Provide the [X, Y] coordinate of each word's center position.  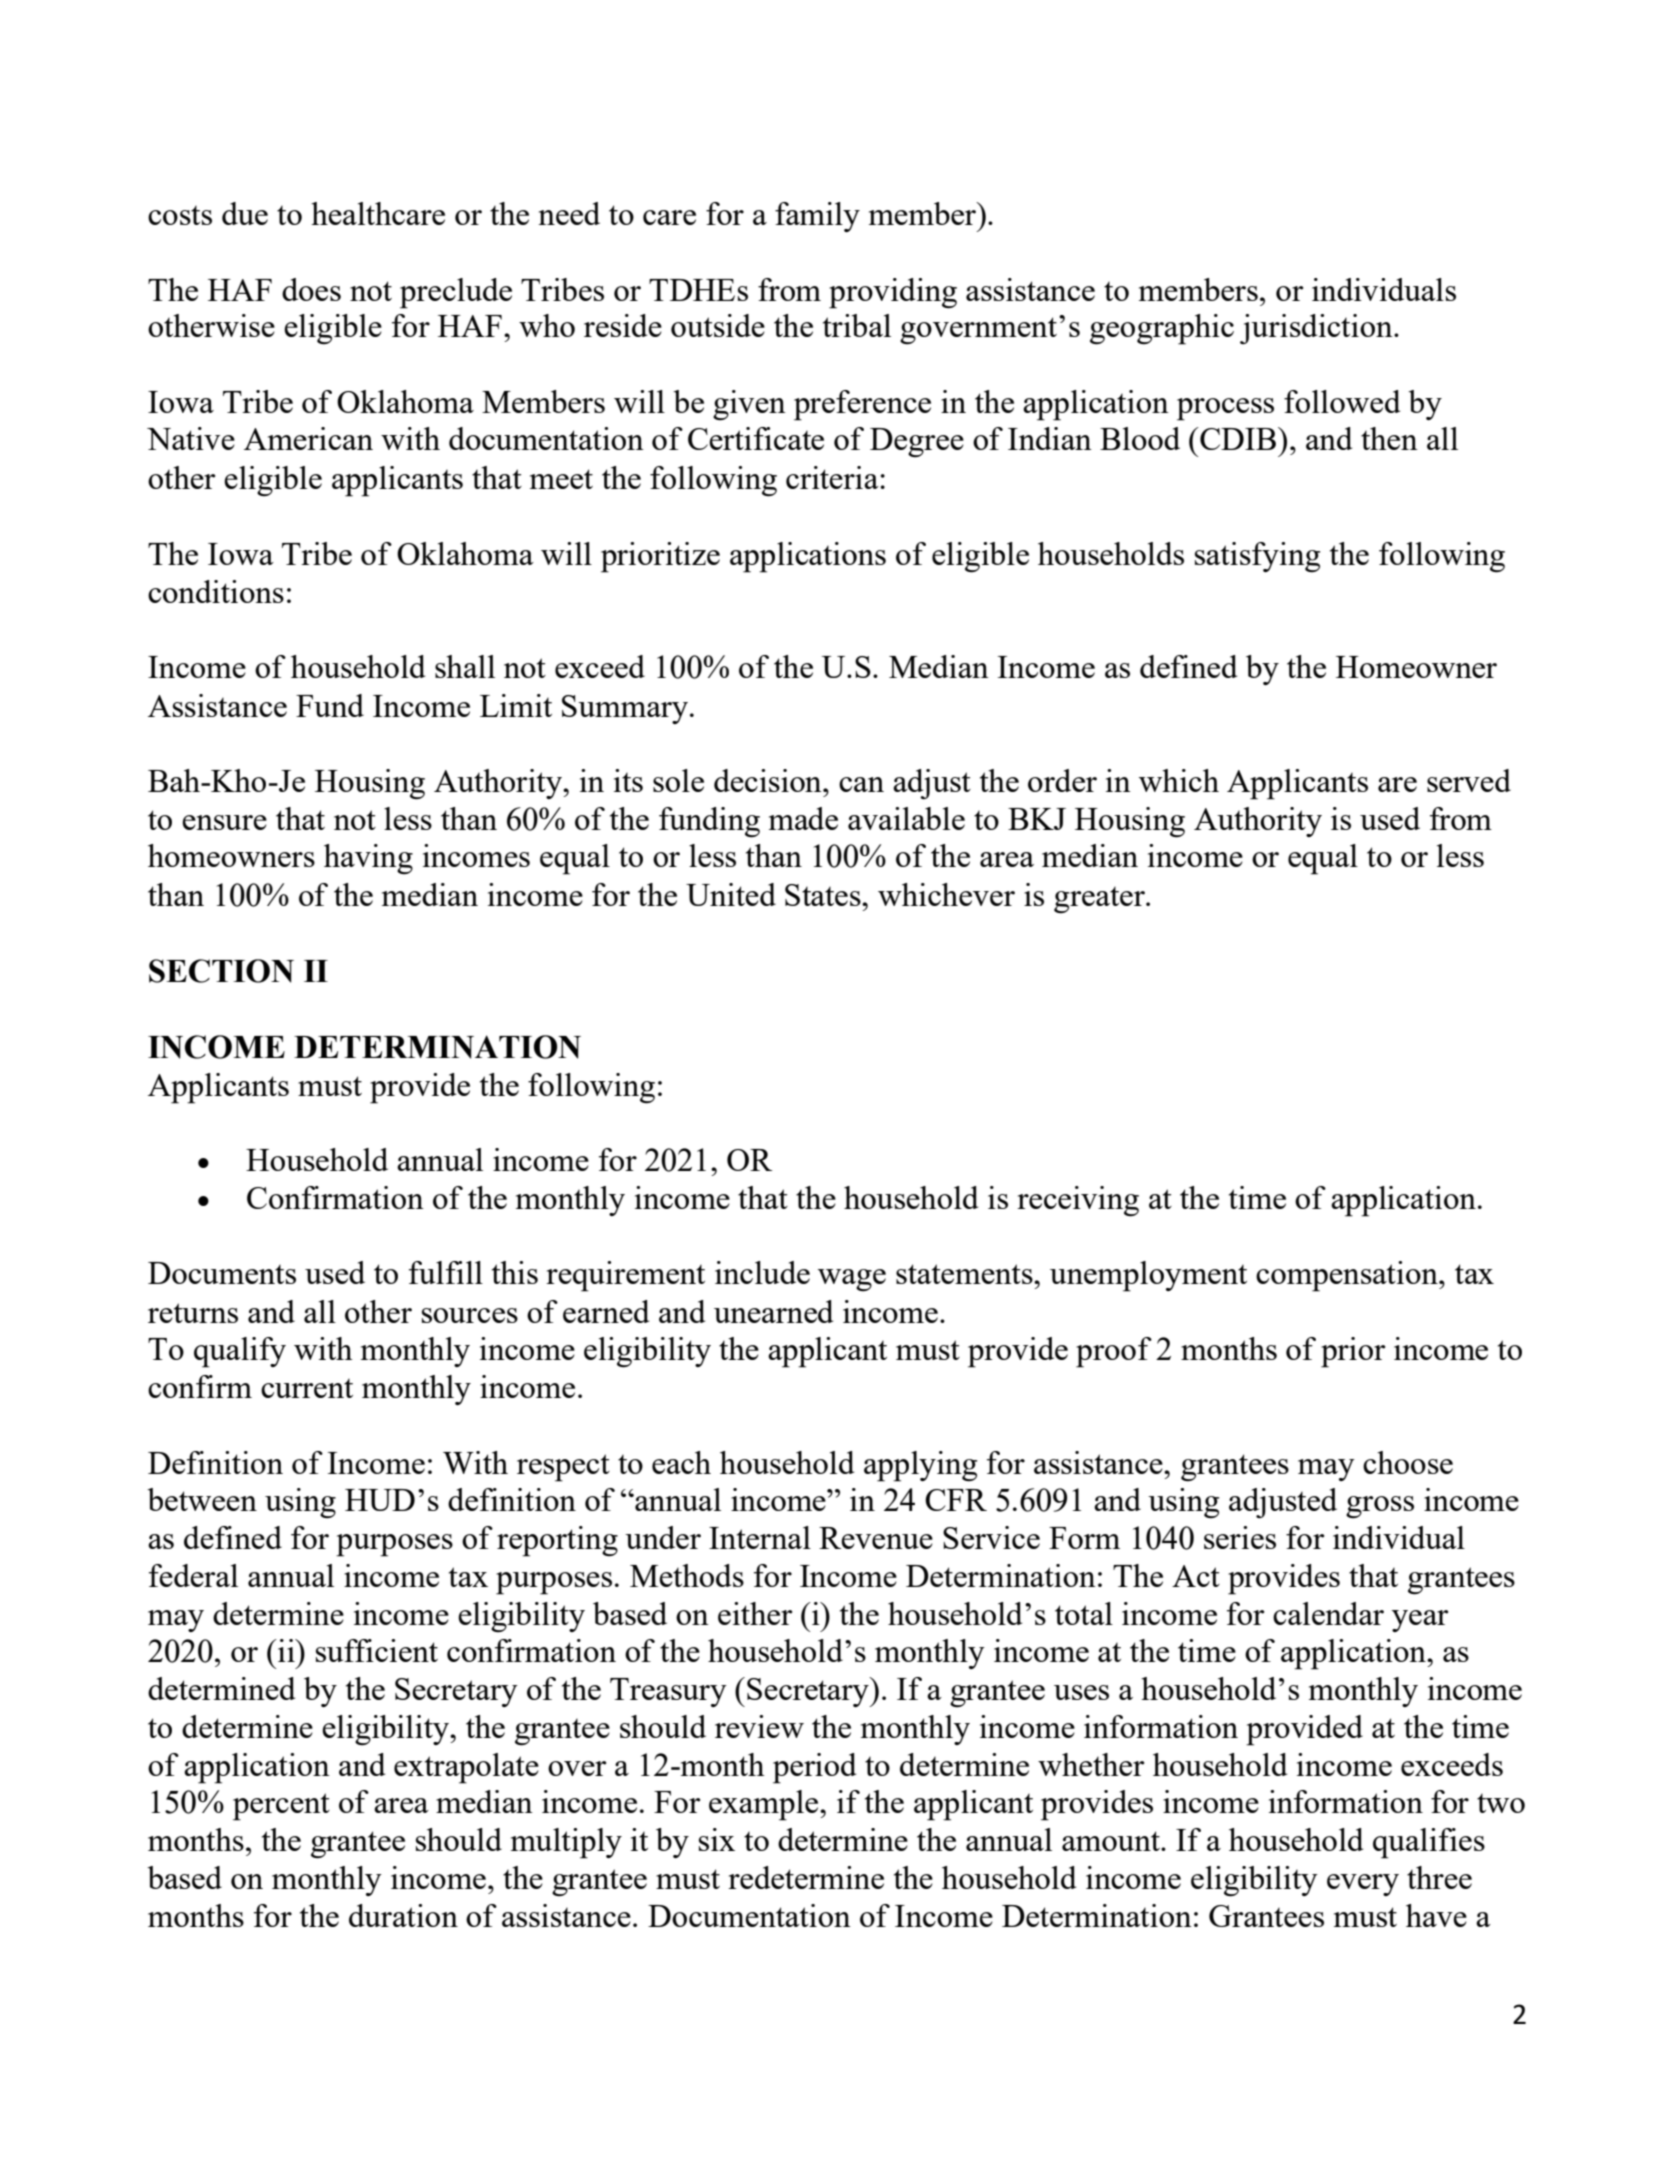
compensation [1348, 1276]
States [824, 895]
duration [403, 1915]
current [307, 1388]
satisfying [1257, 557]
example [765, 1805]
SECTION [221, 971]
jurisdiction [1317, 329]
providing [893, 293]
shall [465, 666]
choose [1408, 1462]
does [311, 289]
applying [920, 1466]
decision [769, 780]
